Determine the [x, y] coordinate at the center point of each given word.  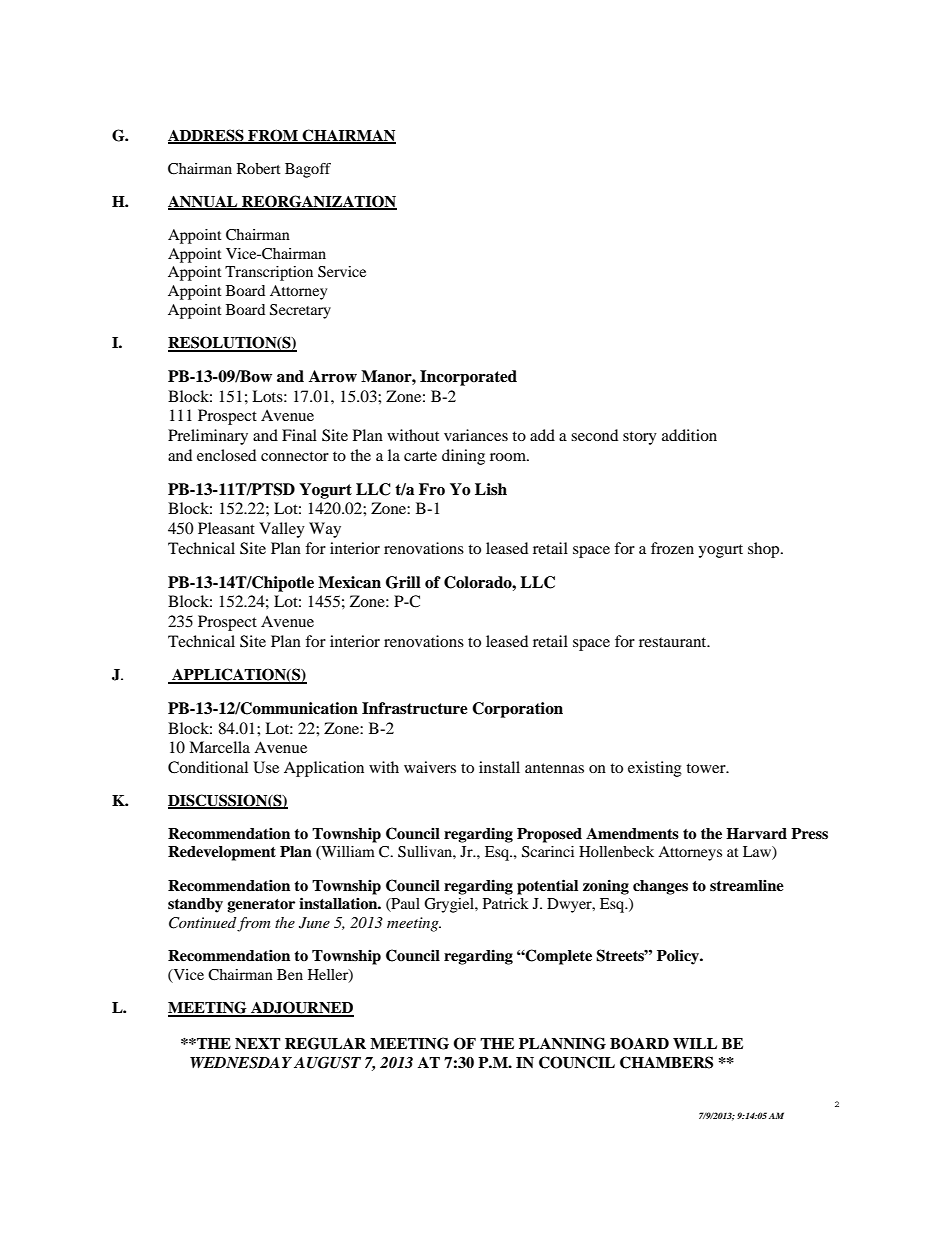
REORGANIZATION [318, 202]
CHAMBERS [666, 1062]
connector [295, 456]
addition [689, 435]
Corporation [517, 710]
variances [476, 435]
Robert [259, 168]
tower [707, 768]
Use [266, 767]
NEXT [257, 1043]
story [640, 438]
